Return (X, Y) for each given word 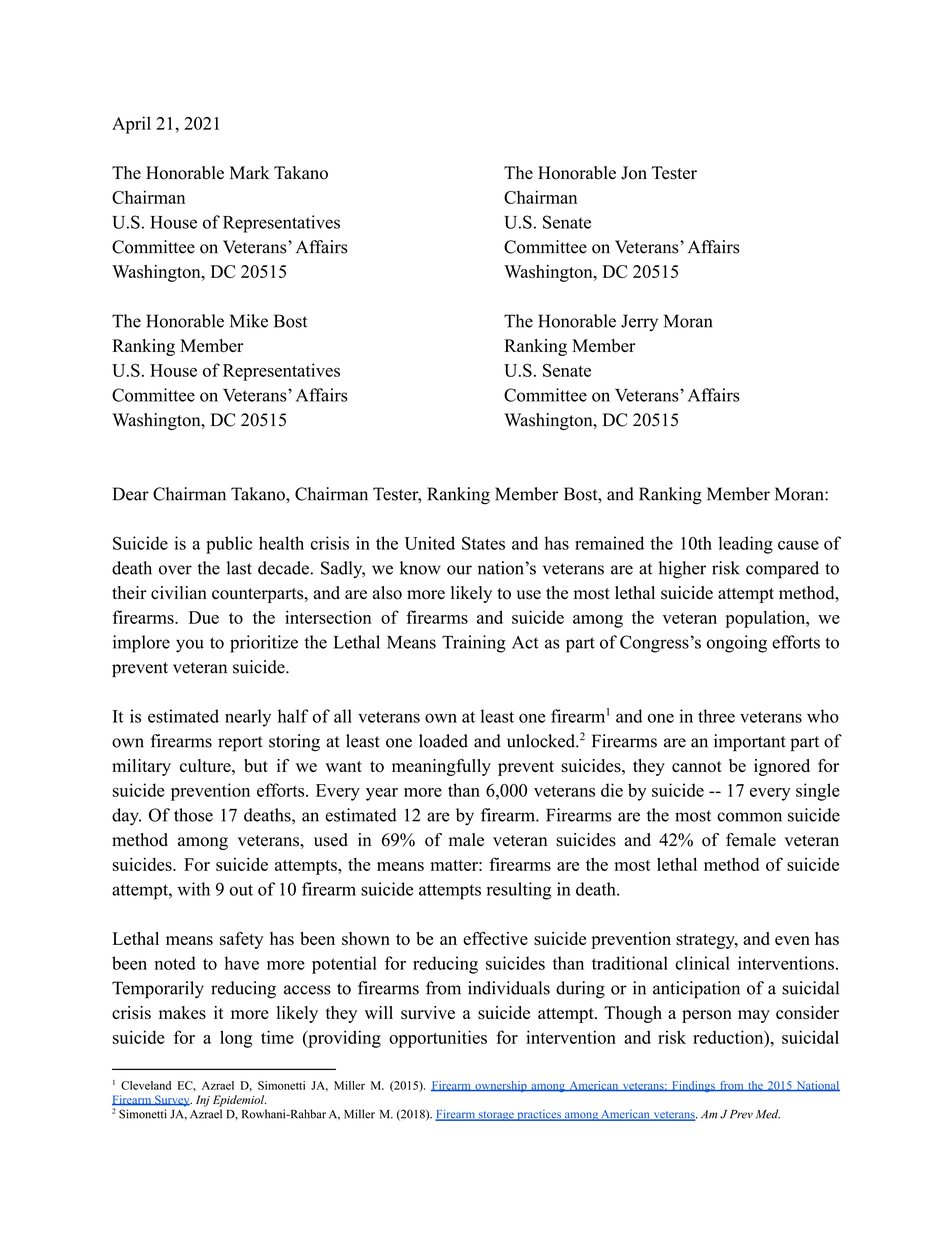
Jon (634, 173)
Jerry (639, 322)
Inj (203, 1101)
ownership (501, 1086)
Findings (693, 1086)
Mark (250, 172)
